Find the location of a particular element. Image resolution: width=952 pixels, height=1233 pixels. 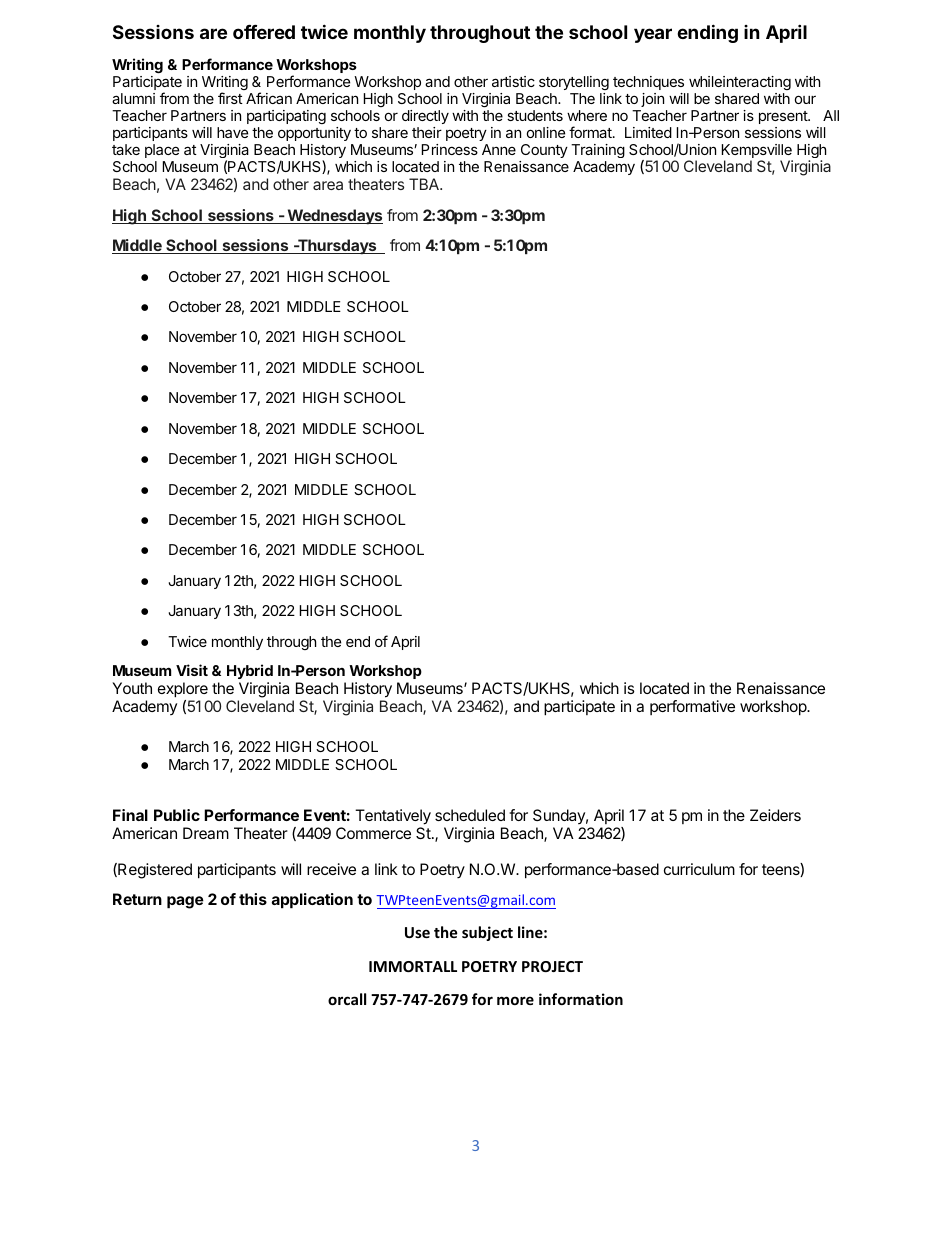

subject is located at coordinates (487, 933).
